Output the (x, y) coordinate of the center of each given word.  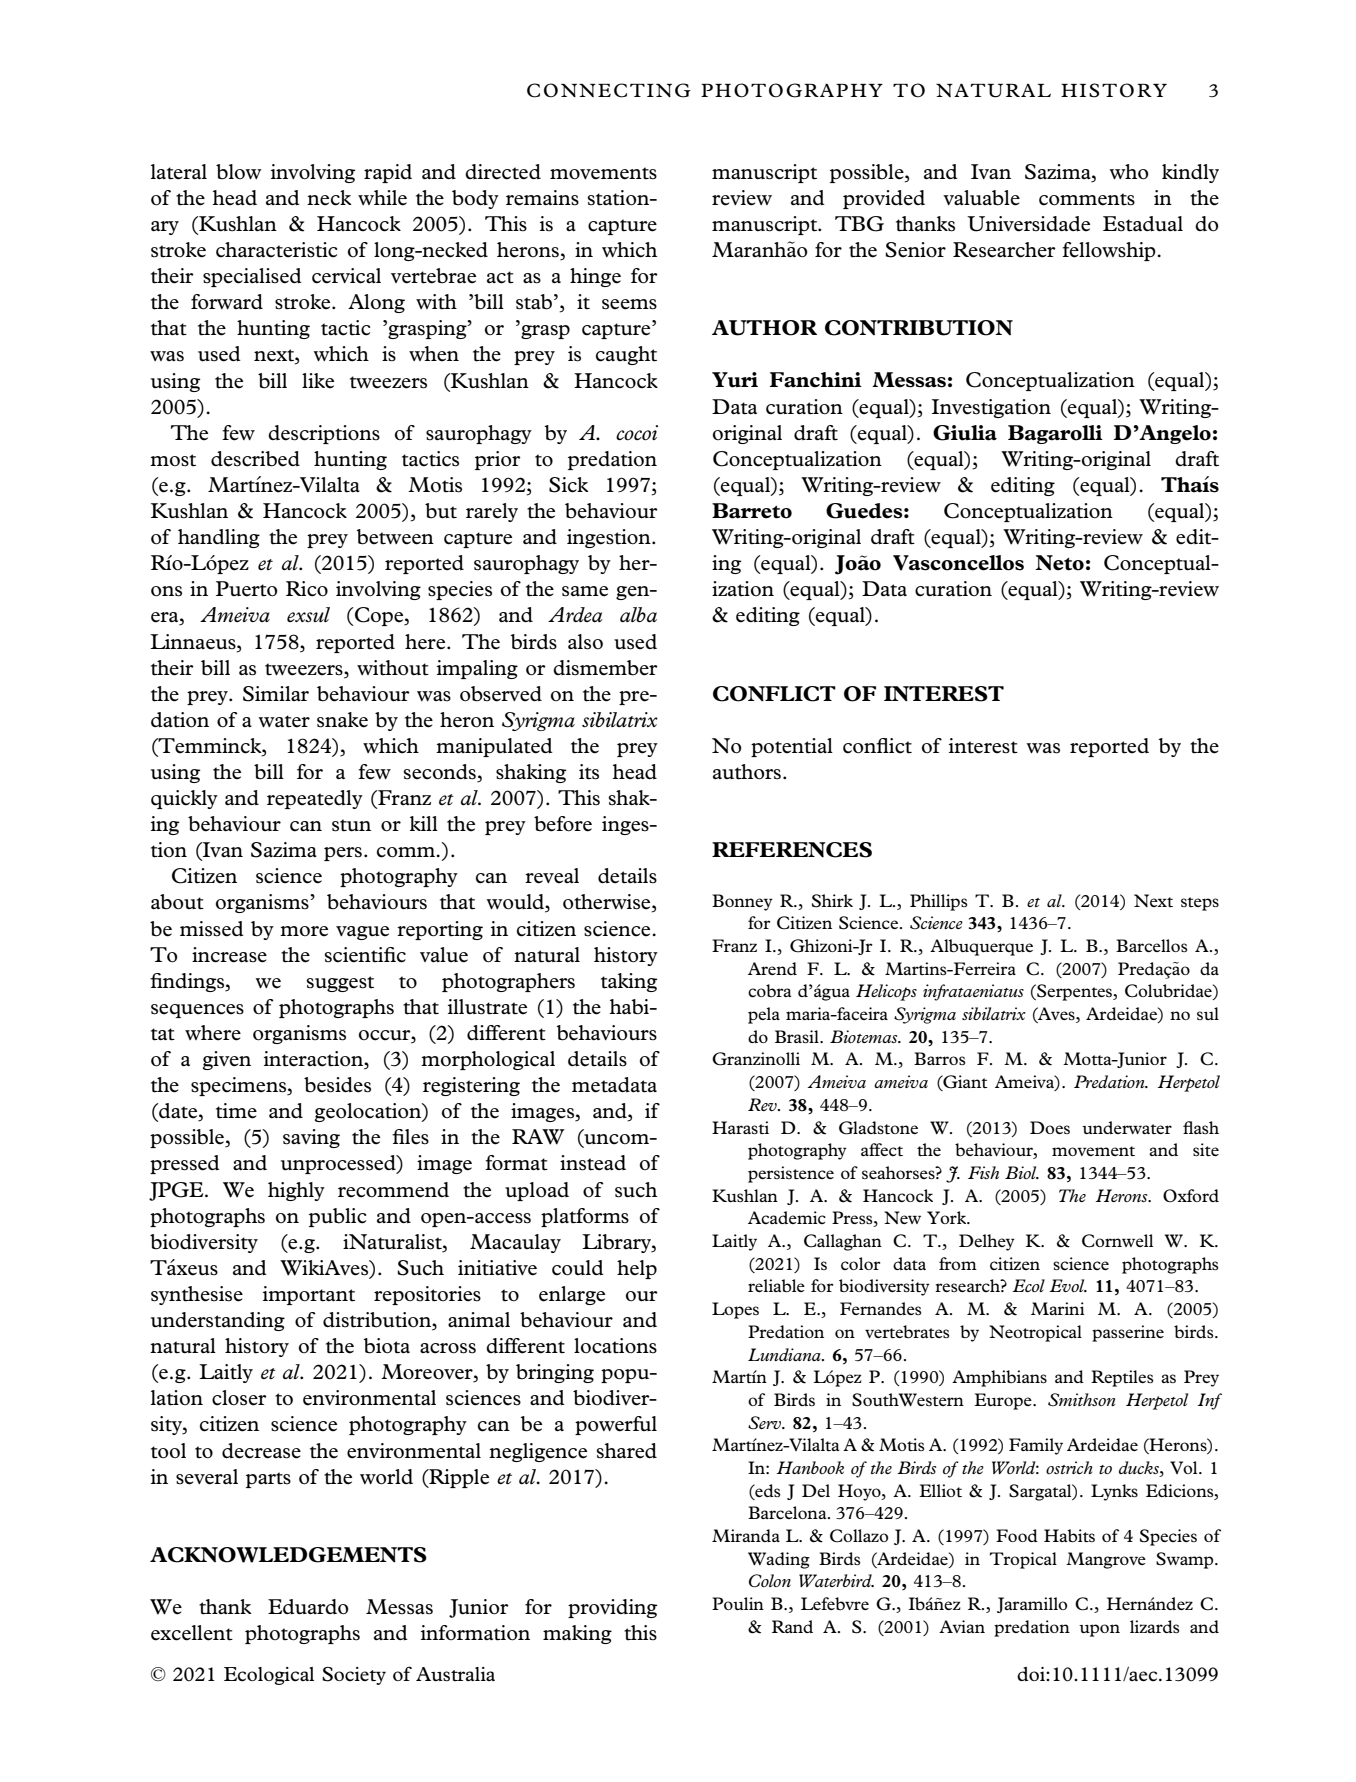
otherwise (608, 903)
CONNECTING (609, 90)
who (1129, 172)
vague (362, 933)
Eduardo (308, 1607)
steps (1200, 904)
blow (239, 172)
